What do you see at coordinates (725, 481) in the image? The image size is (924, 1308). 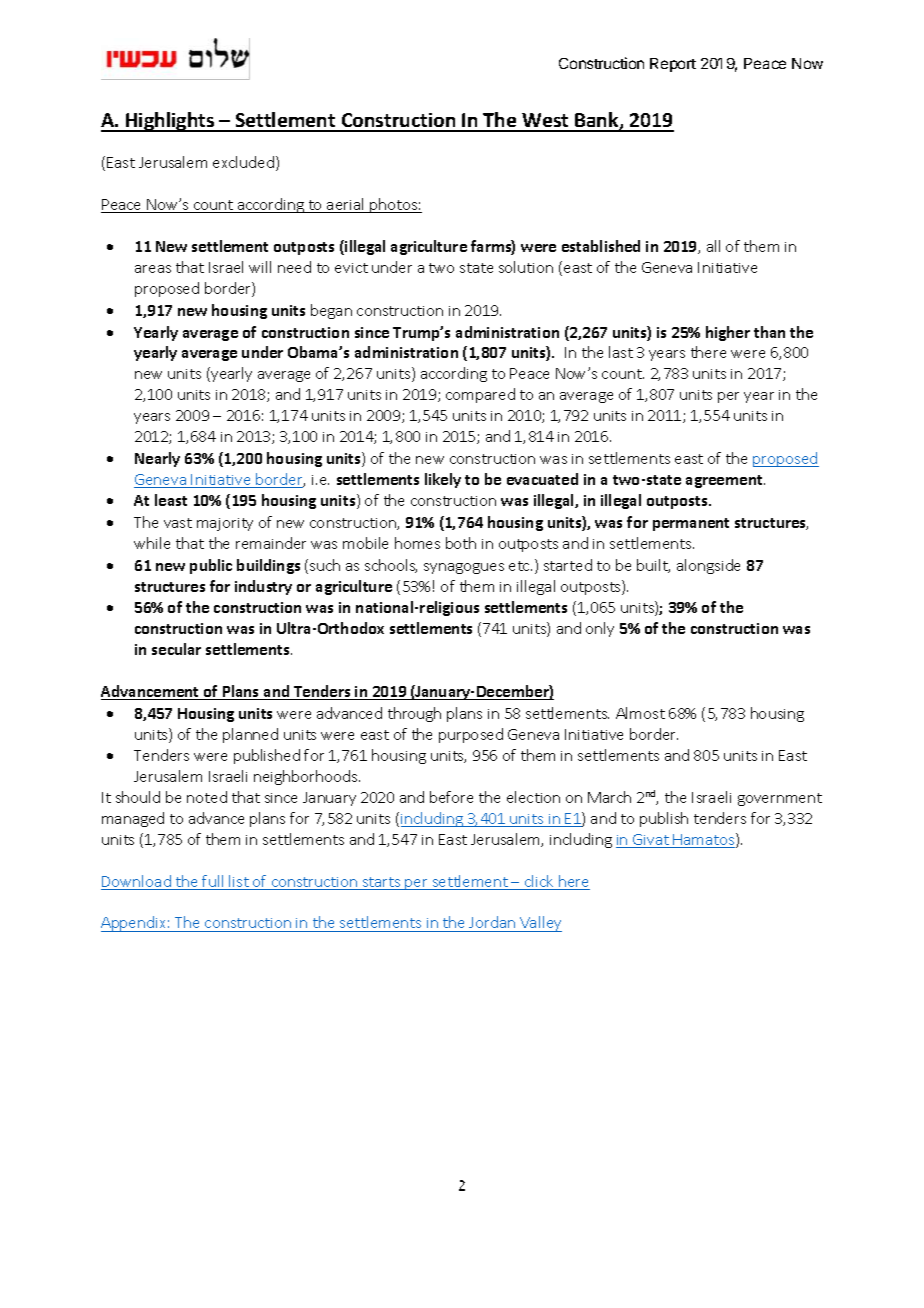 I see `agreement` at bounding box center [725, 481].
